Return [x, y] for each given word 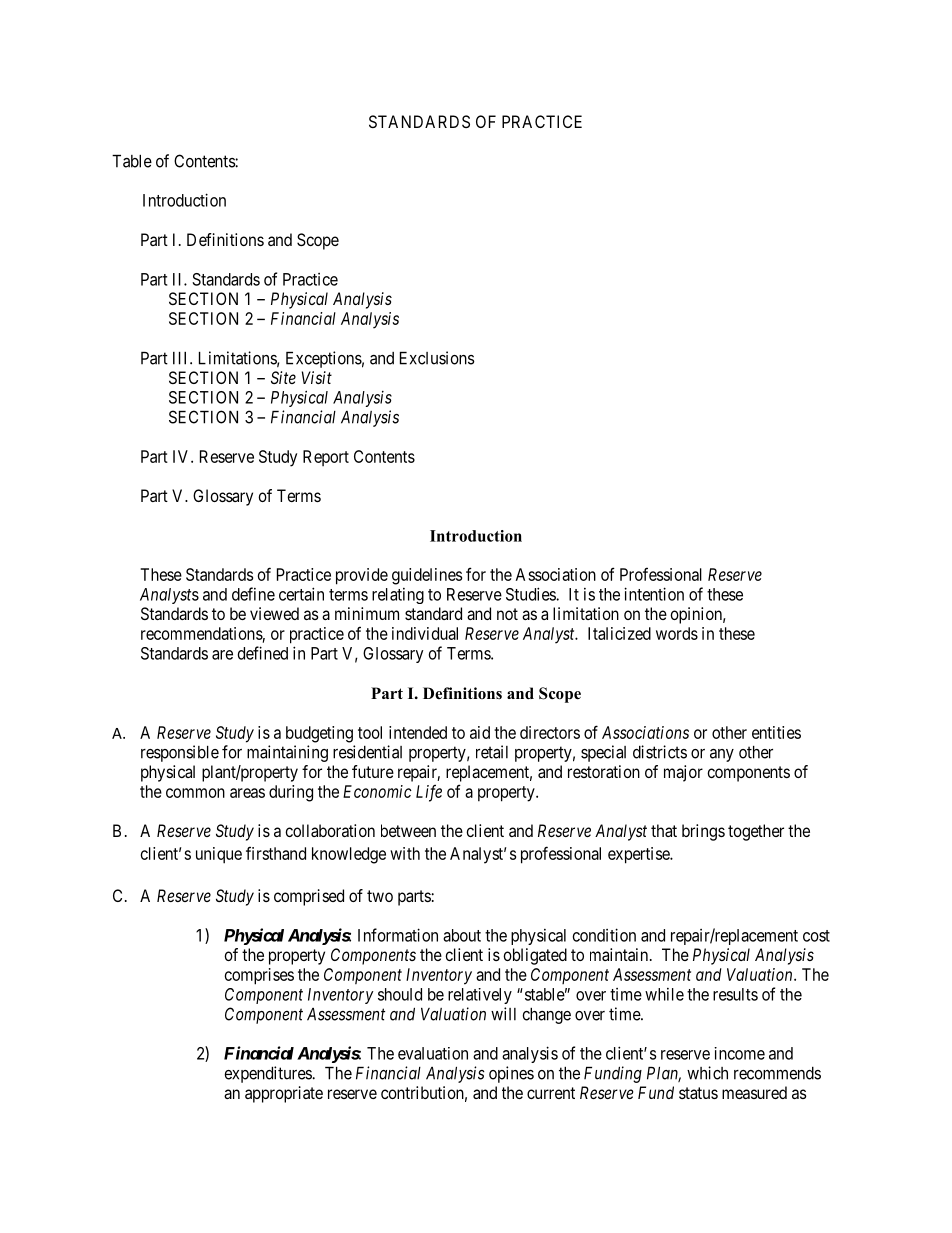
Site [283, 377]
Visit [317, 377]
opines [511, 1074]
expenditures [268, 1074]
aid [480, 732]
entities [776, 732]
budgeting [319, 734]
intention [654, 594]
